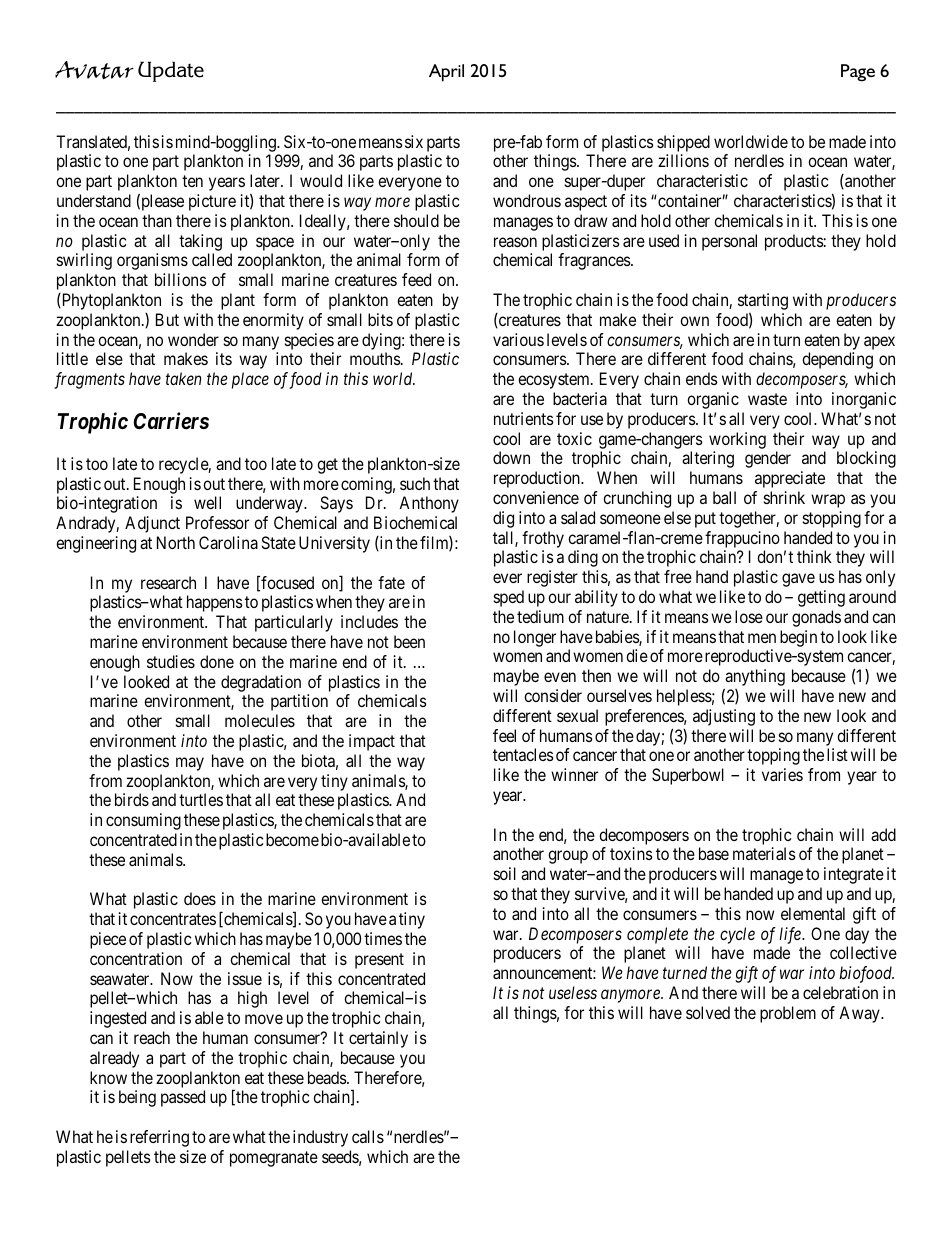  What do you see at coordinates (159, 1138) in the document?
I see `referring` at bounding box center [159, 1138].
